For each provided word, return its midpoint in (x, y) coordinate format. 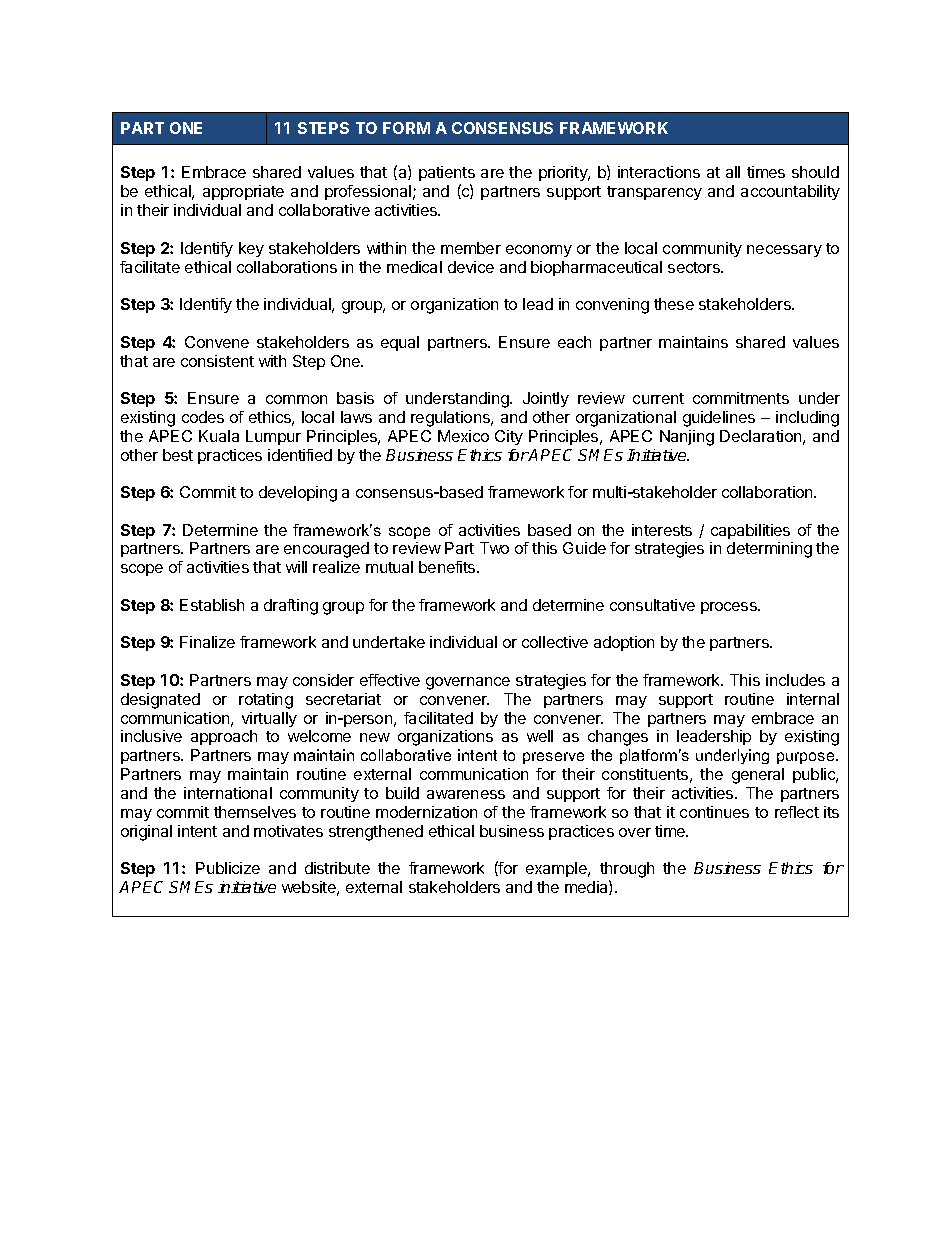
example (557, 869)
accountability (790, 192)
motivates (288, 831)
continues (714, 812)
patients (447, 175)
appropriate (243, 192)
